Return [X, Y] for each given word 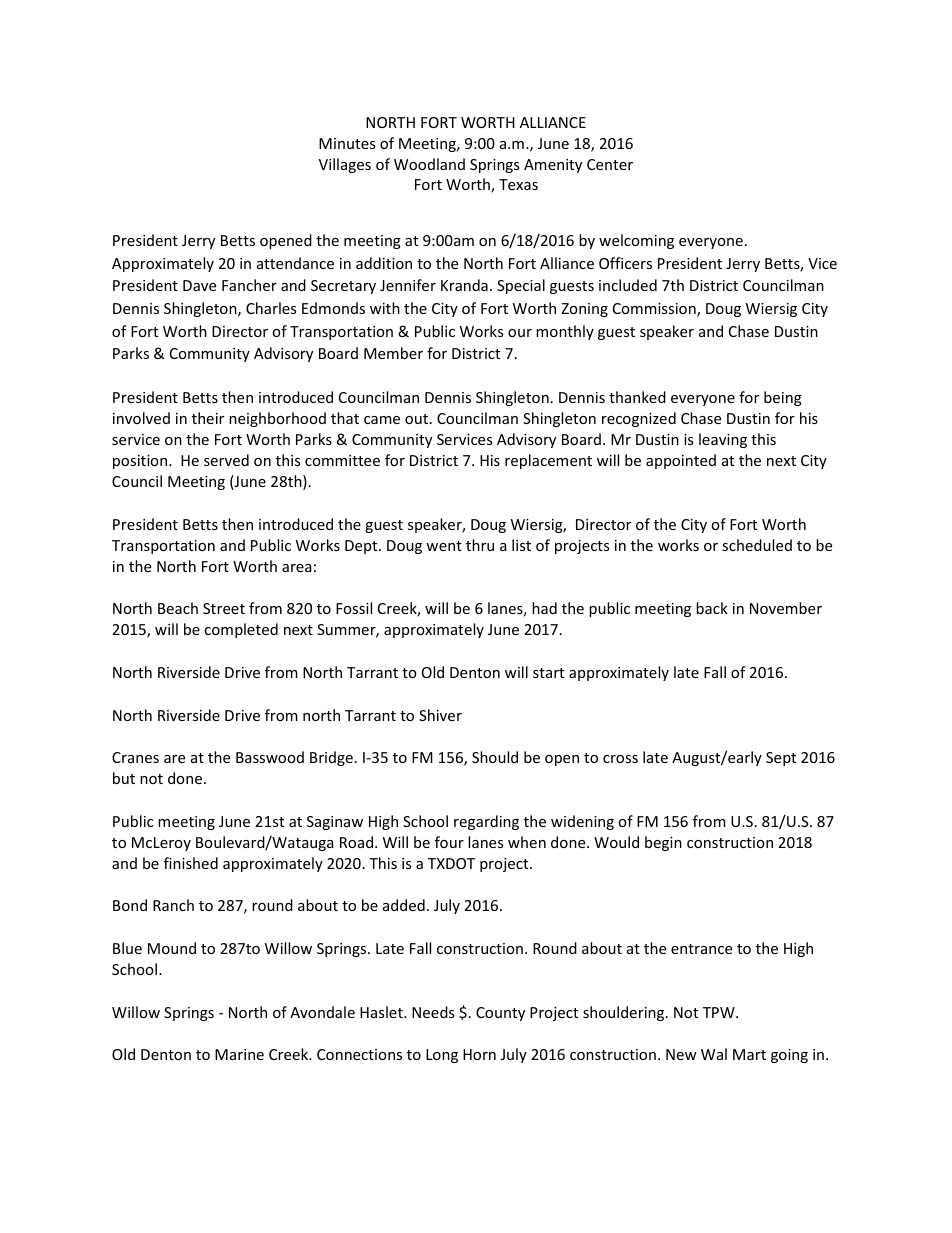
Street [224, 608]
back [712, 608]
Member [393, 353]
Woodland [429, 164]
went [444, 546]
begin [663, 843]
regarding [486, 822]
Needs [433, 1012]
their [208, 418]
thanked [637, 397]
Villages [345, 165]
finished [191, 863]
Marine [239, 1054]
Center [610, 164]
